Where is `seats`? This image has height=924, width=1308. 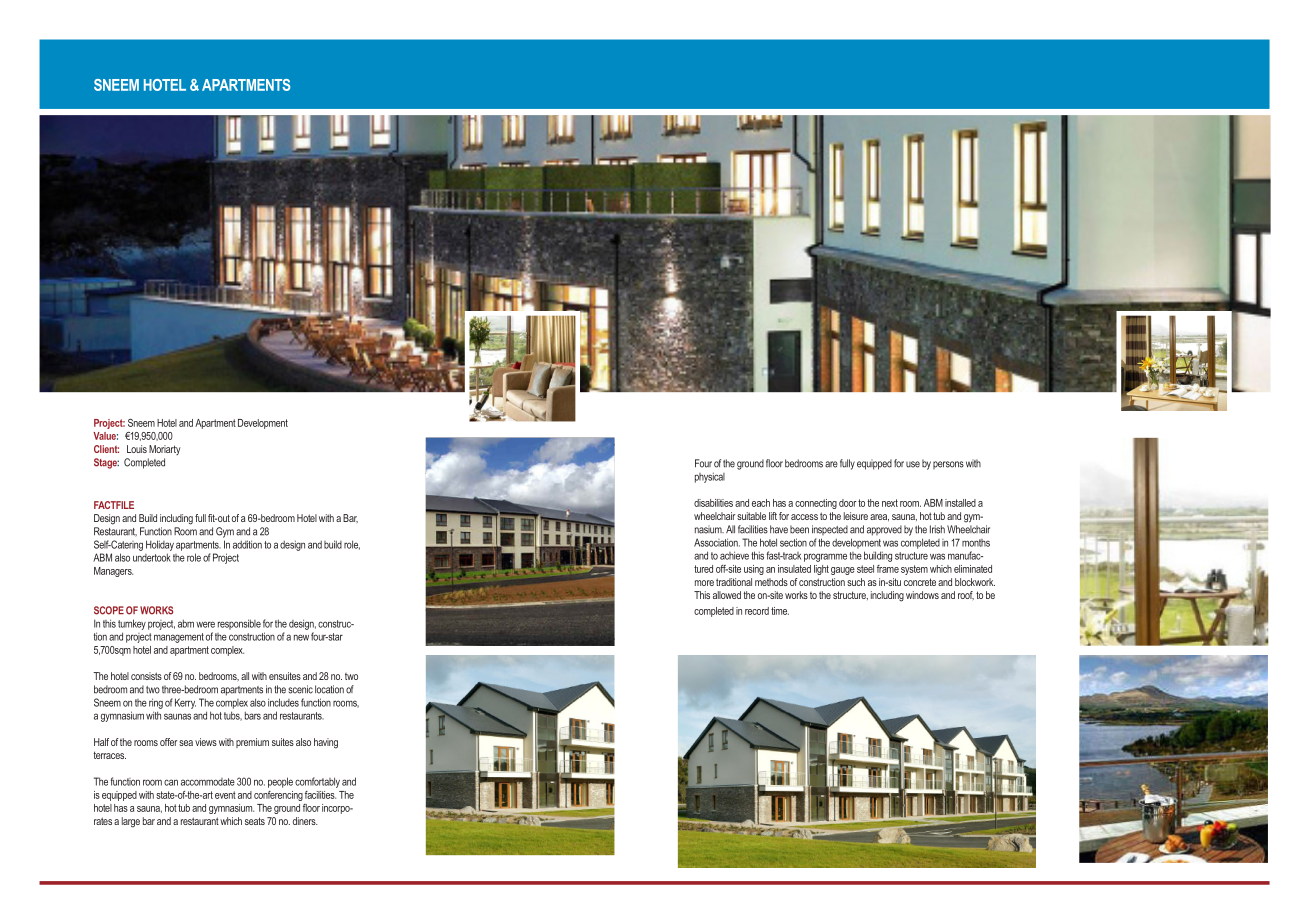
seats is located at coordinates (255, 821).
